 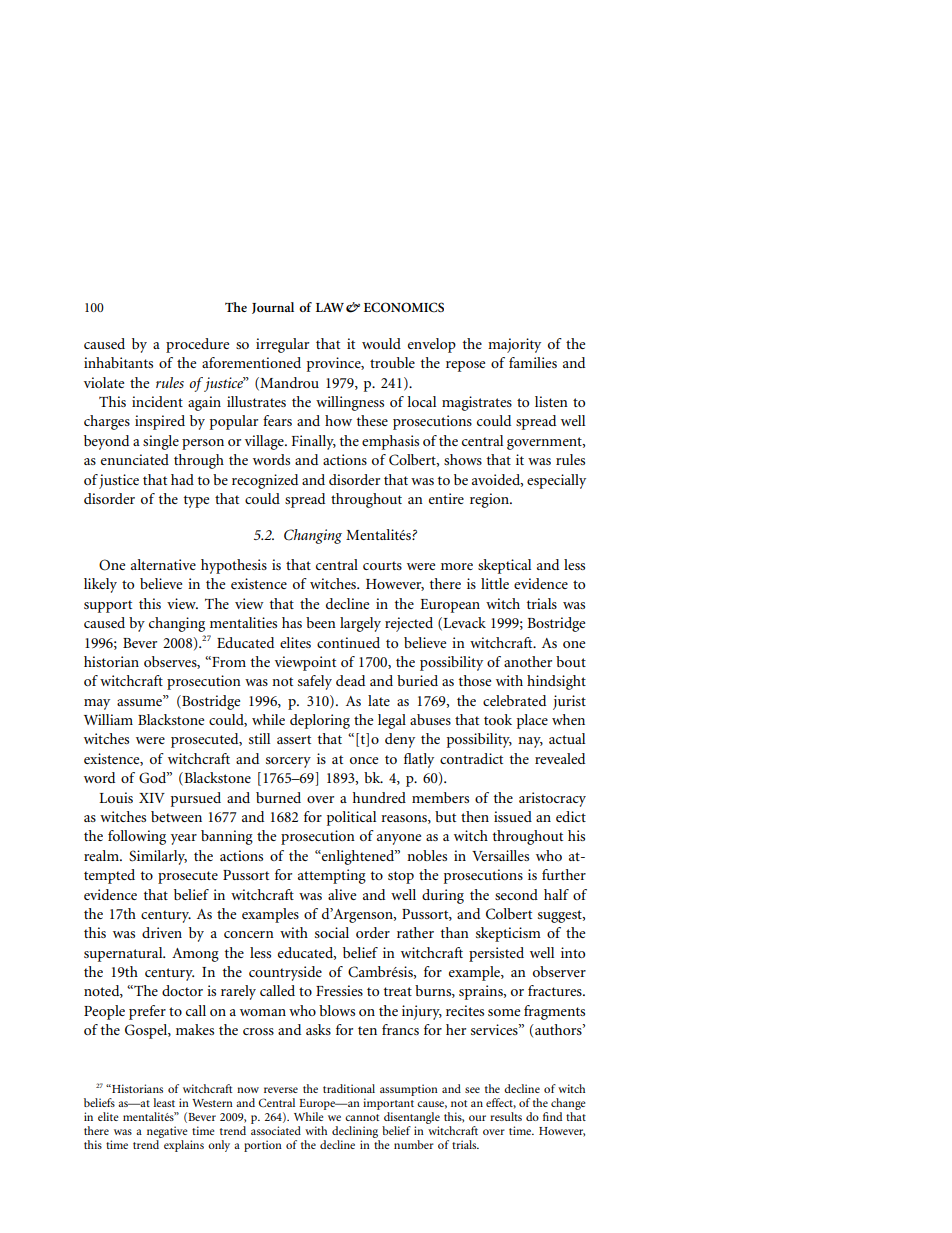 I want to click on attempting, so click(x=332, y=876).
